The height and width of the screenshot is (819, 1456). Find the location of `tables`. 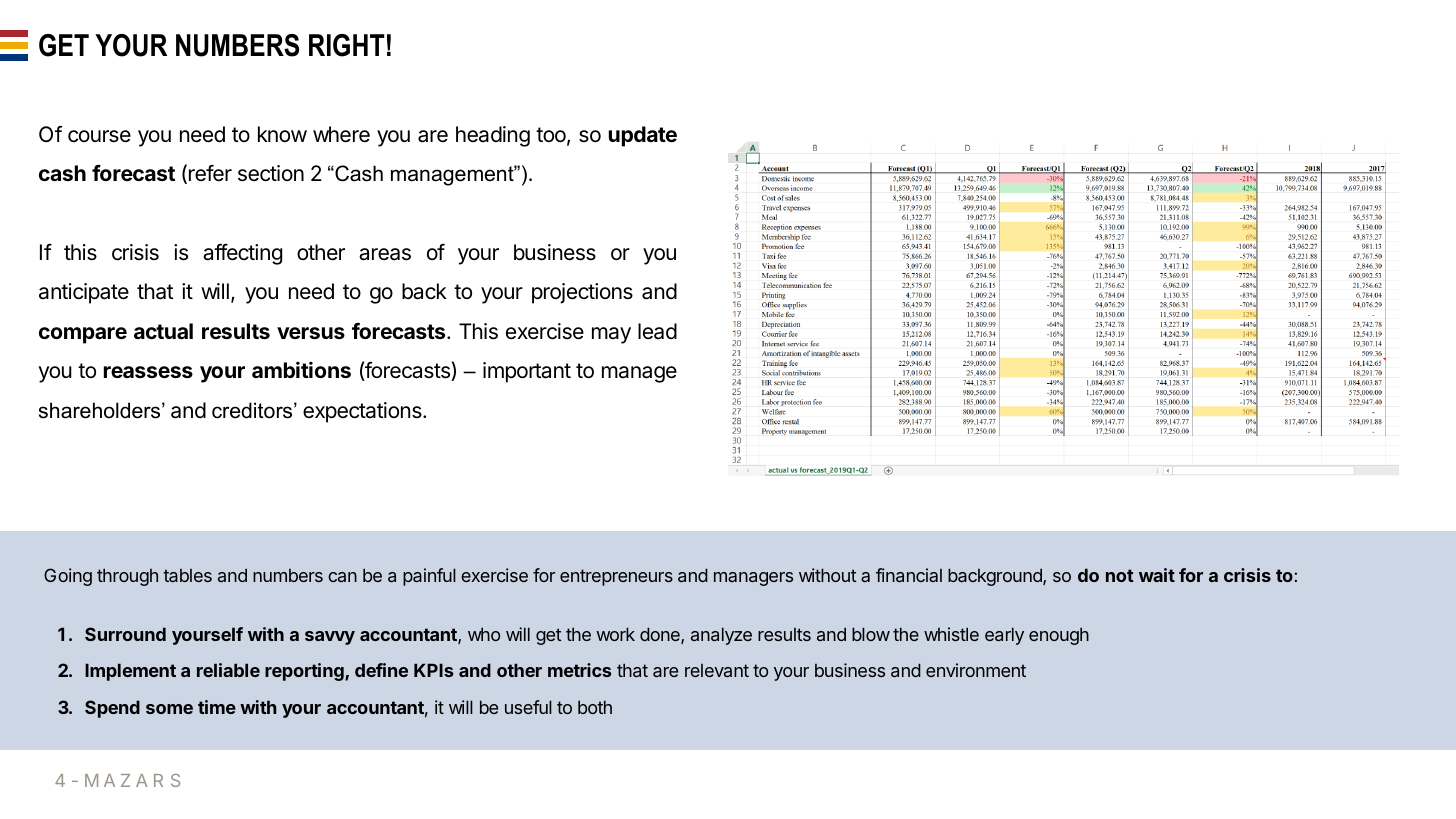

tables is located at coordinates (187, 575).
